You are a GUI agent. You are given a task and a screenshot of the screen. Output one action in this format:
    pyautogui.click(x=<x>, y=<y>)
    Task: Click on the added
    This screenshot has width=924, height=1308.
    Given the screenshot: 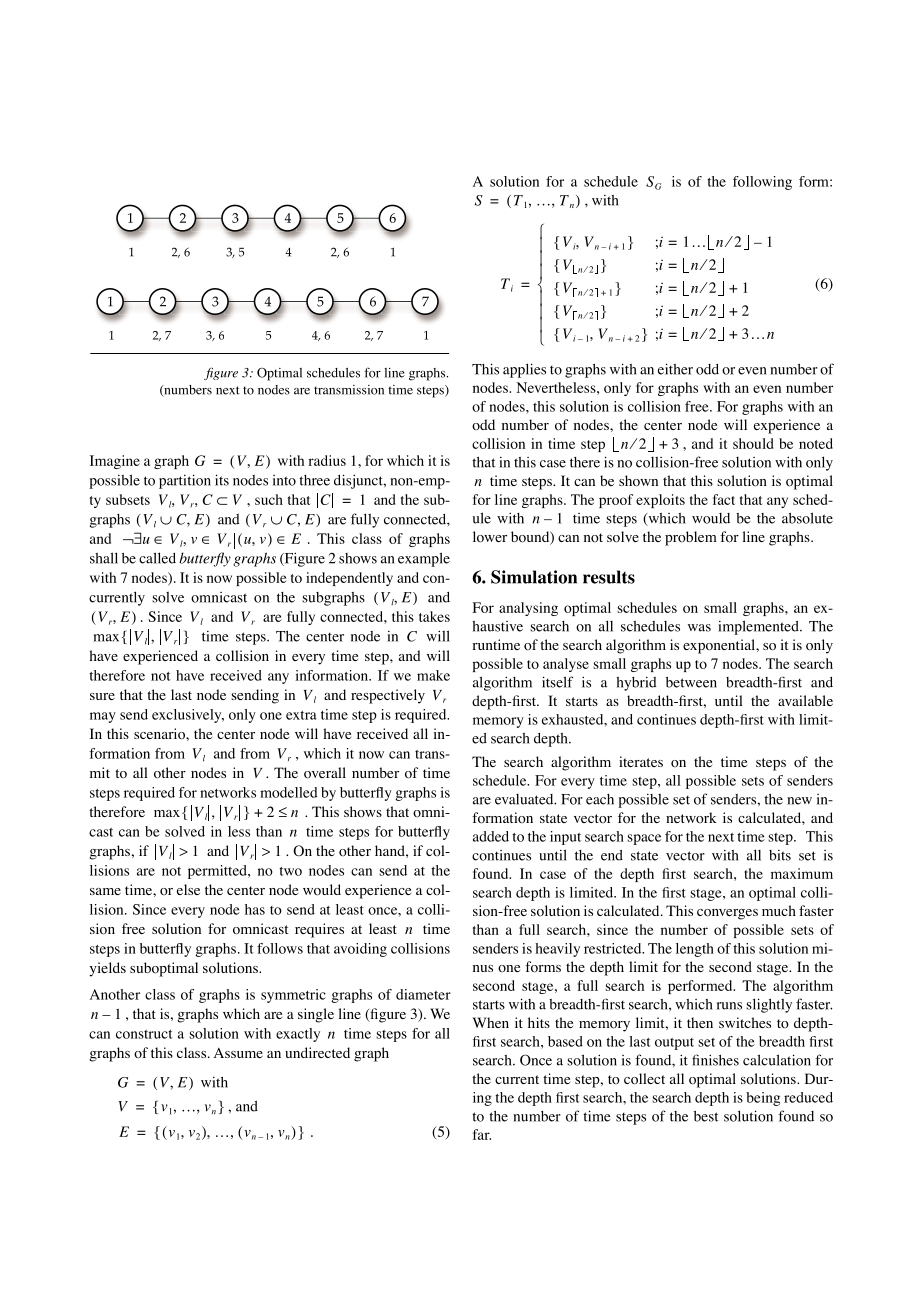 What is the action you would take?
    pyautogui.click(x=491, y=836)
